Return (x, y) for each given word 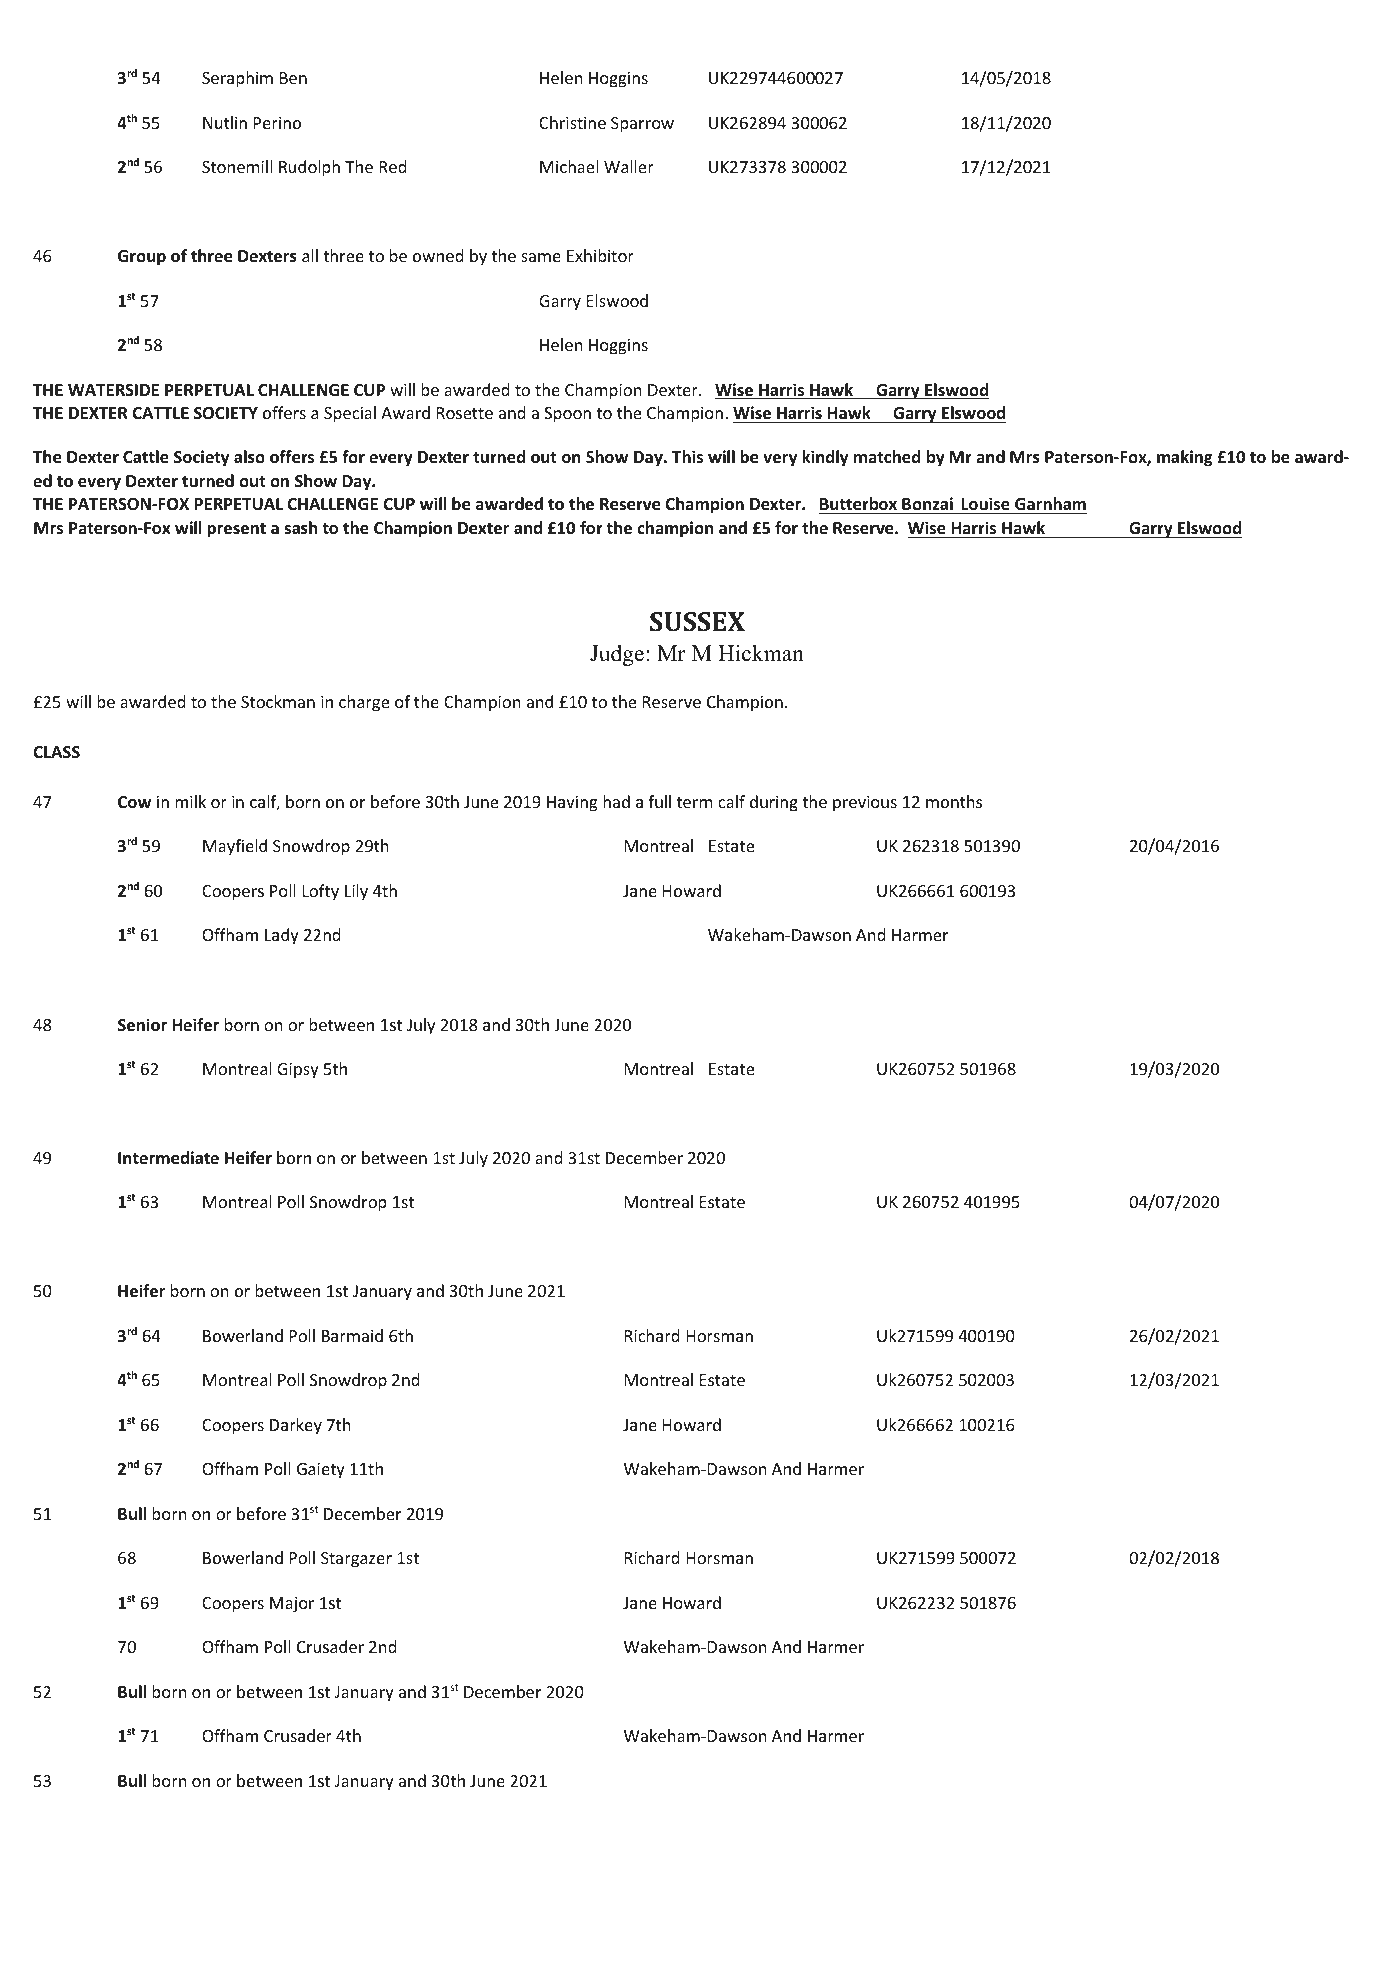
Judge (617, 655)
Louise (985, 504)
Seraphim (237, 79)
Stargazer (356, 1560)
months (954, 801)
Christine (572, 122)
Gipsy (298, 1071)
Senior (142, 1025)
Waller (629, 166)
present (236, 530)
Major (292, 1605)
